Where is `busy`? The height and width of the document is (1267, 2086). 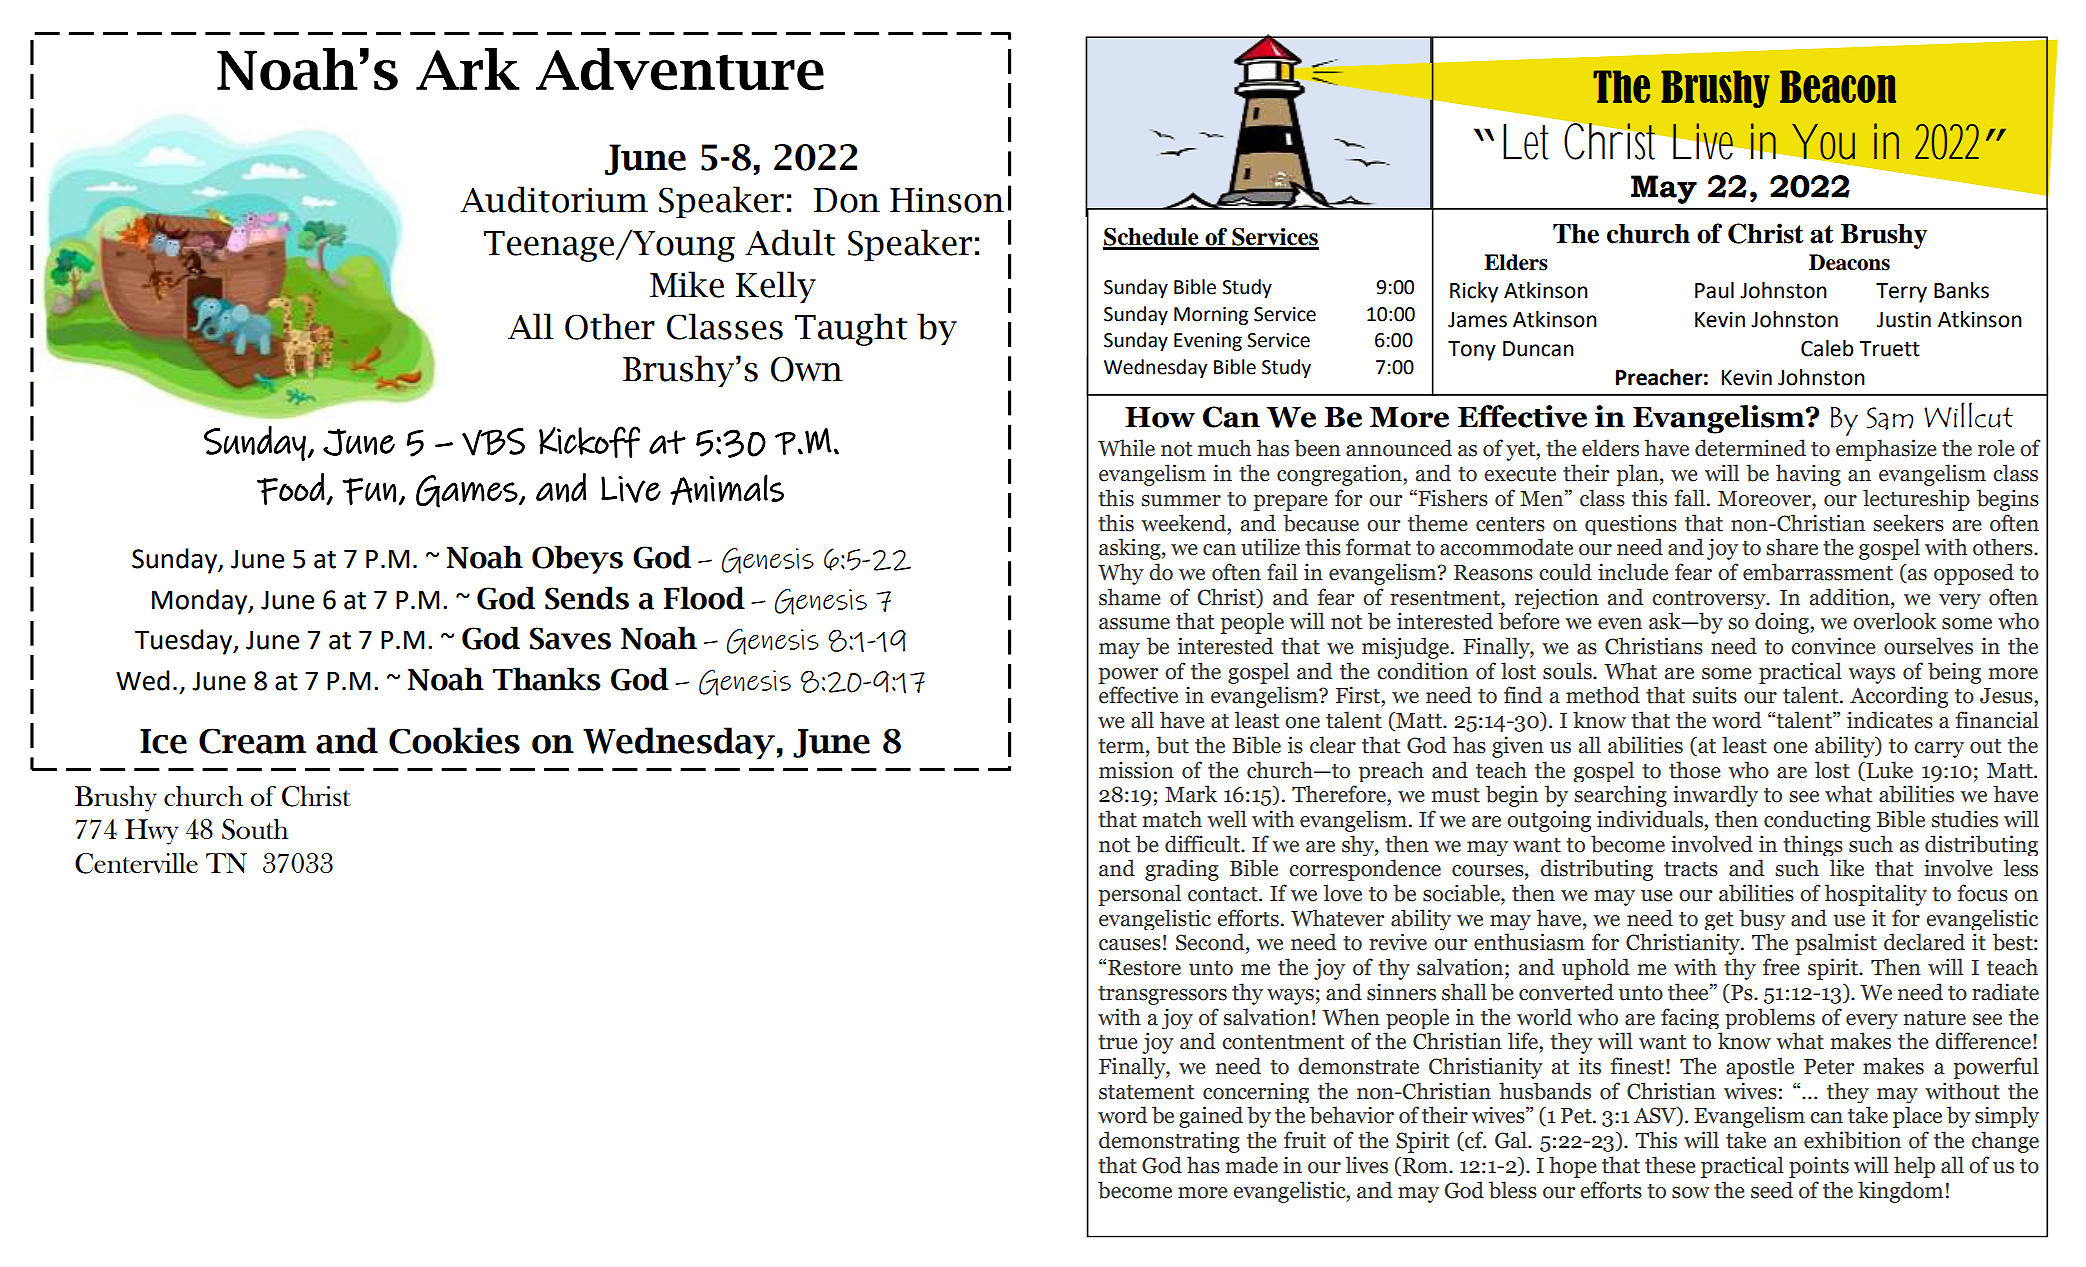
busy is located at coordinates (1762, 919).
